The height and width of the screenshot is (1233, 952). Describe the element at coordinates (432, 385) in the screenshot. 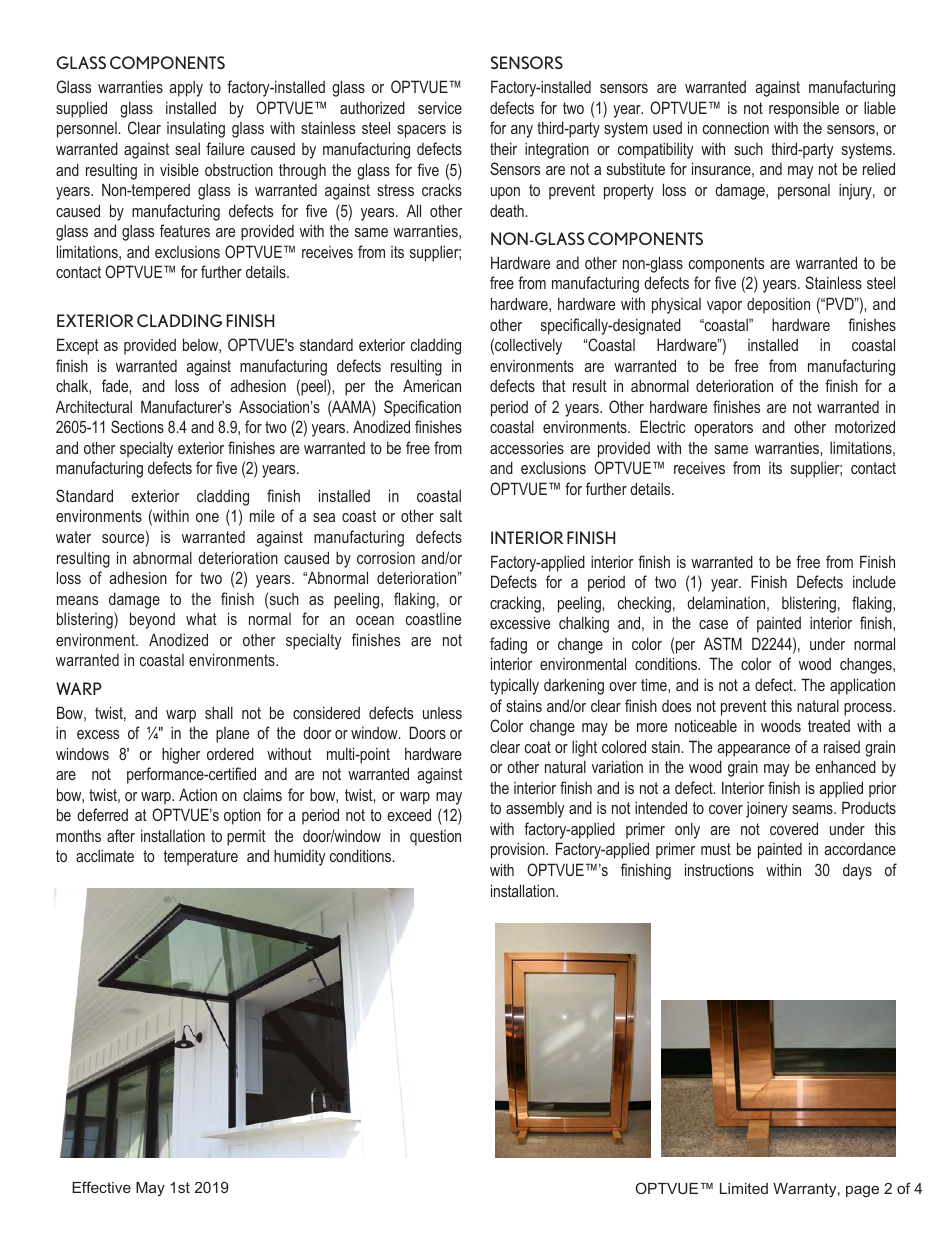

I see `American` at that location.
